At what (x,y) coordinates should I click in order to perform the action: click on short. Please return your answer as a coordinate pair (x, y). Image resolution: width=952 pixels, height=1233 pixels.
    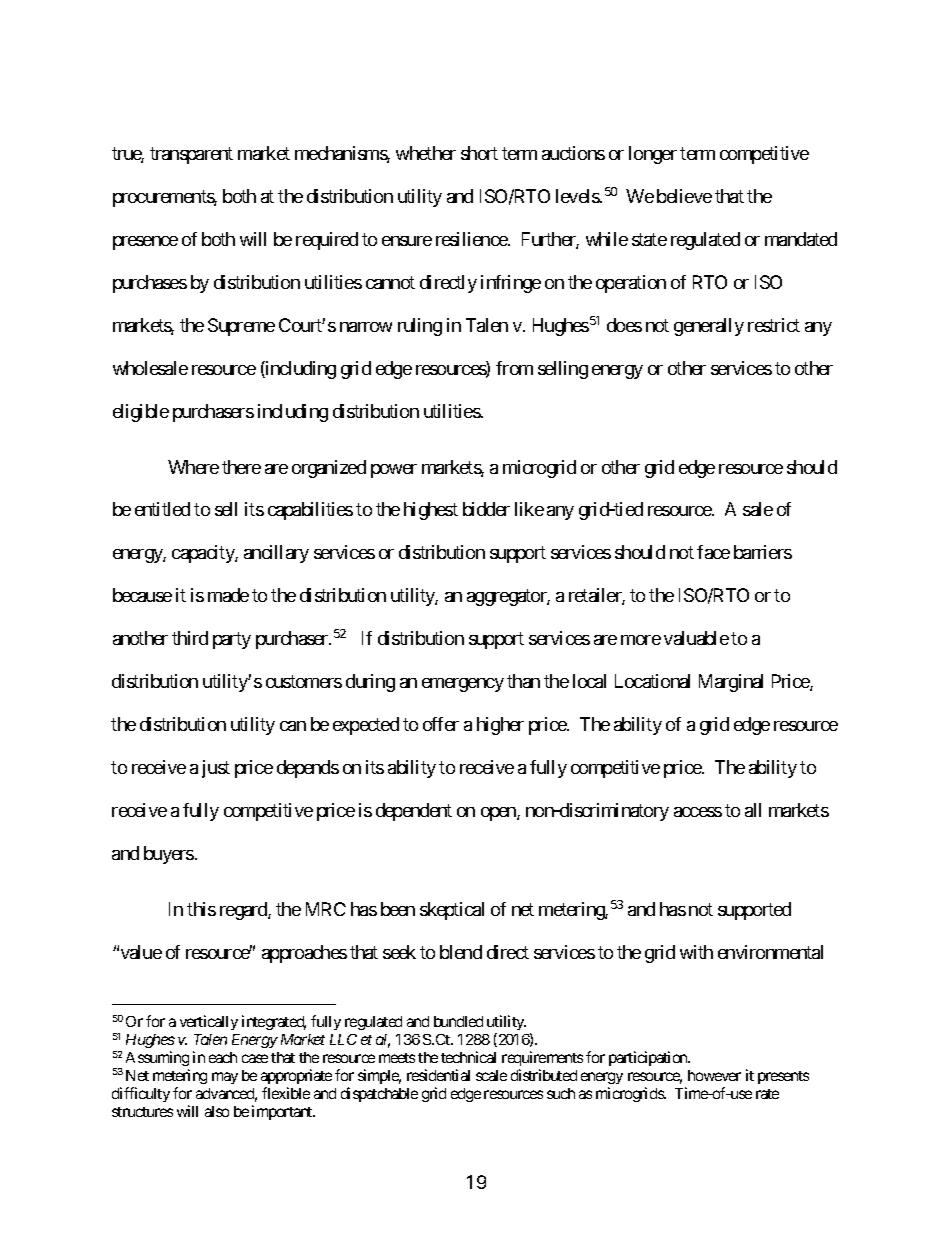
    Looking at the image, I should click on (479, 153).
